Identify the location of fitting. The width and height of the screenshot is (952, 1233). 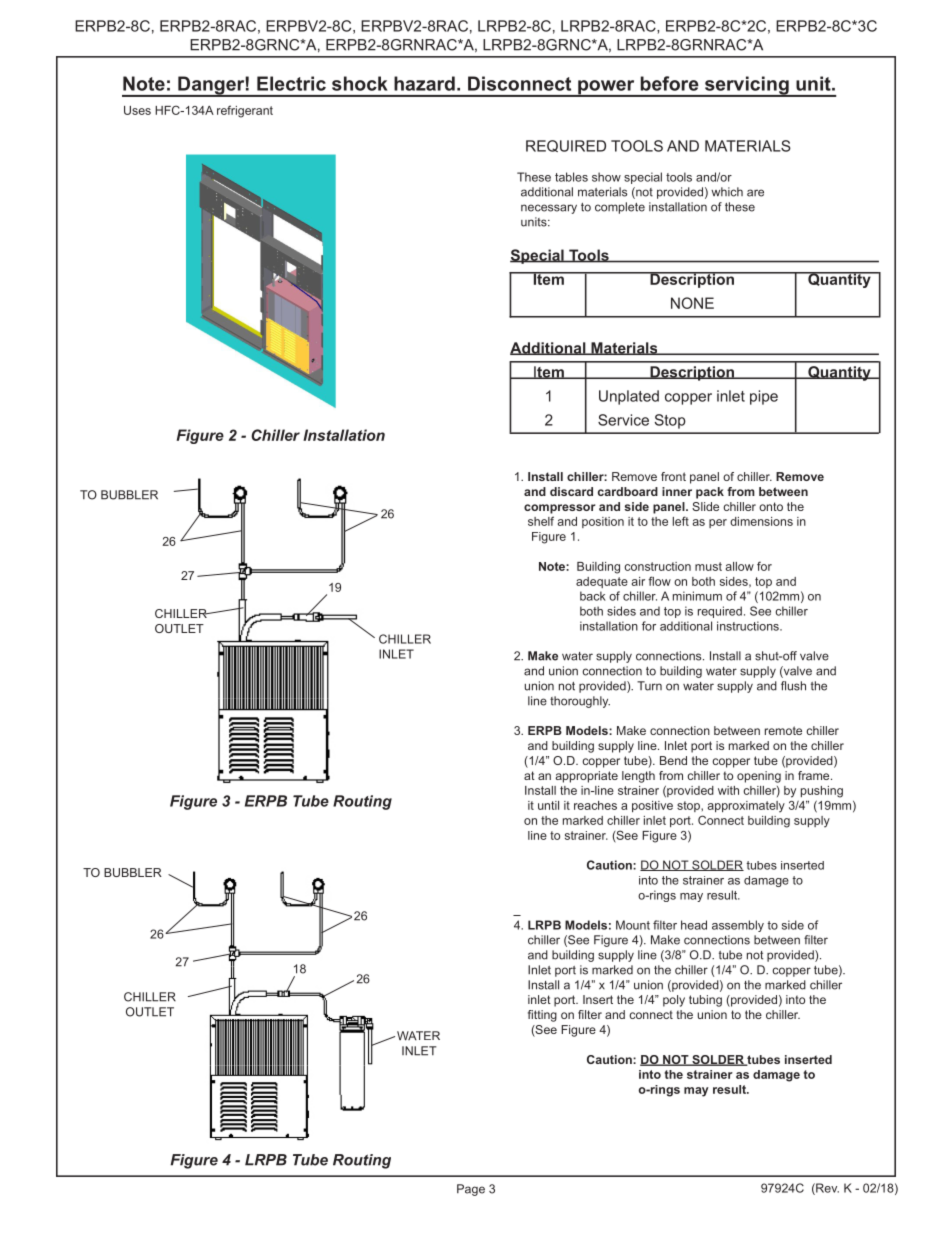
(542, 1016).
